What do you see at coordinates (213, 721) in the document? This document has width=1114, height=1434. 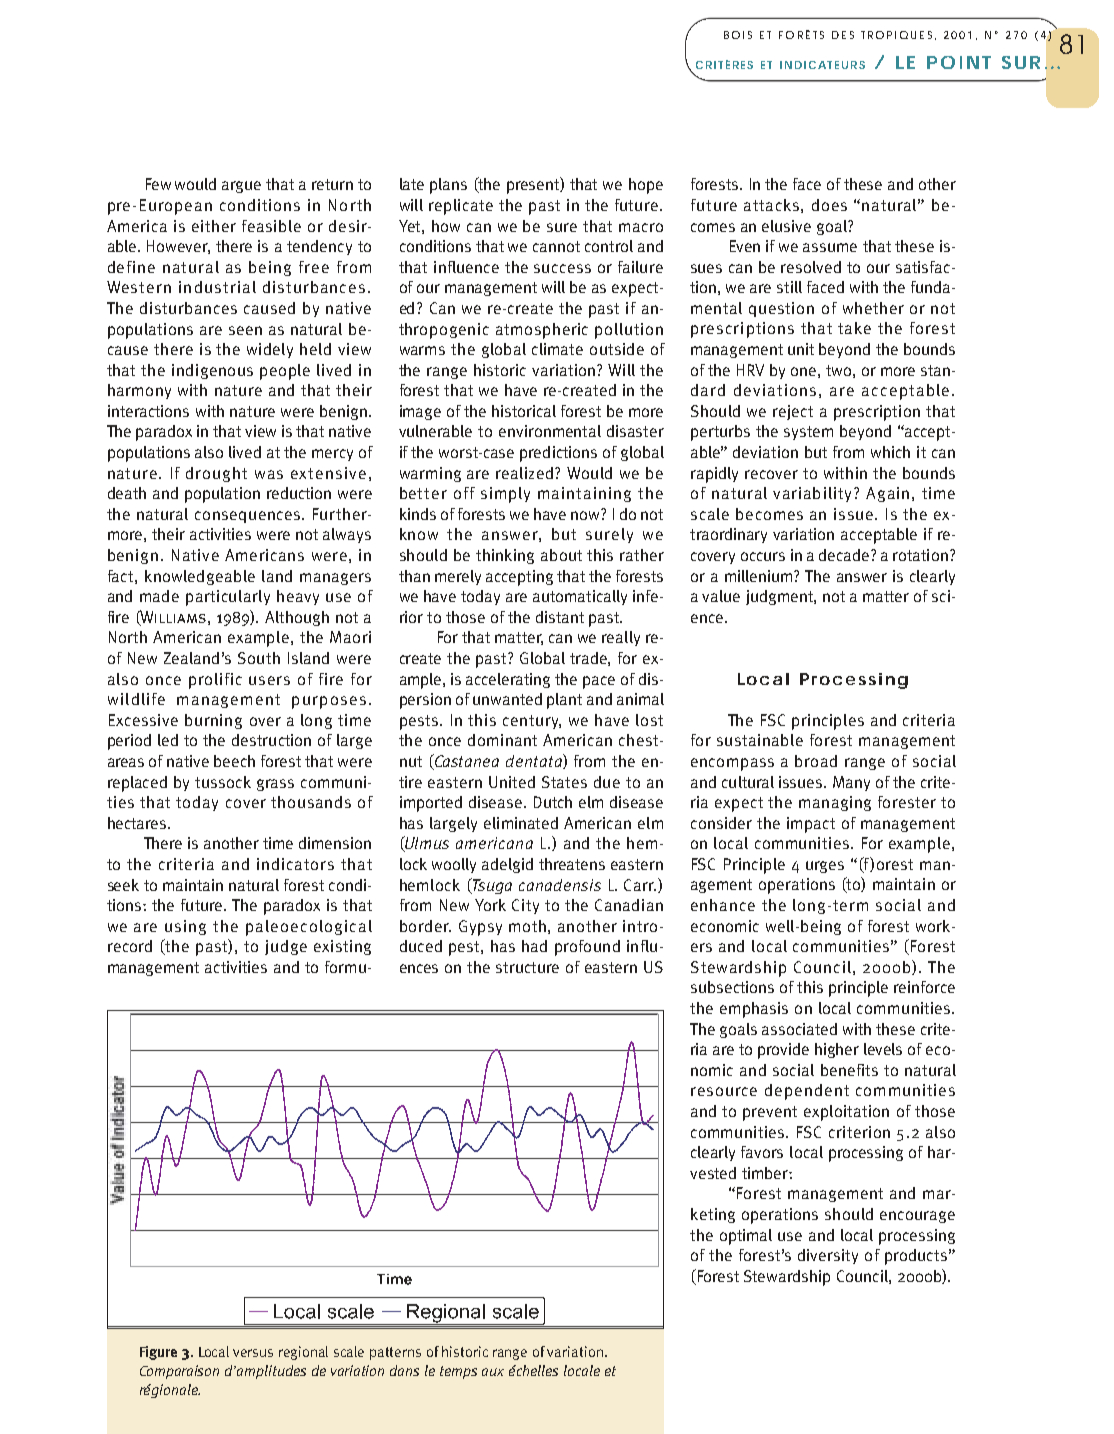 I see `burning` at bounding box center [213, 721].
